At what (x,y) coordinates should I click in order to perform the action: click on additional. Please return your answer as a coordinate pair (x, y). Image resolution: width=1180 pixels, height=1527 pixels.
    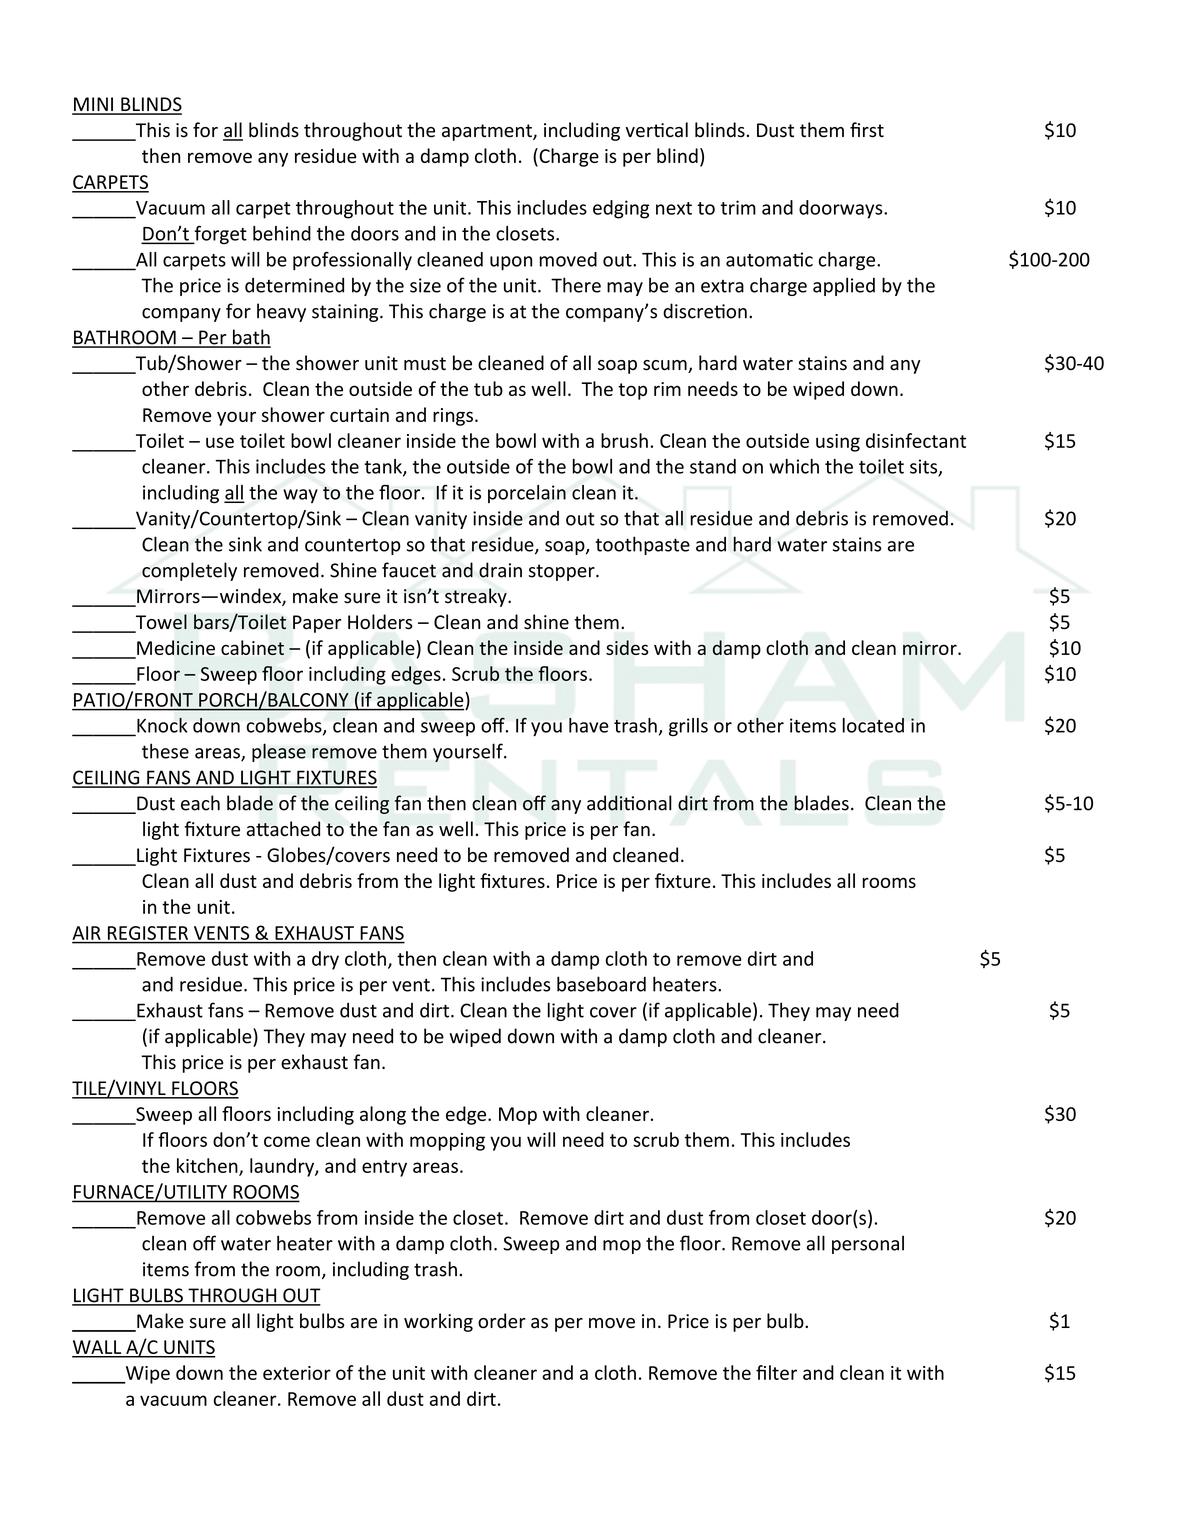
    Looking at the image, I should click on (629, 803).
